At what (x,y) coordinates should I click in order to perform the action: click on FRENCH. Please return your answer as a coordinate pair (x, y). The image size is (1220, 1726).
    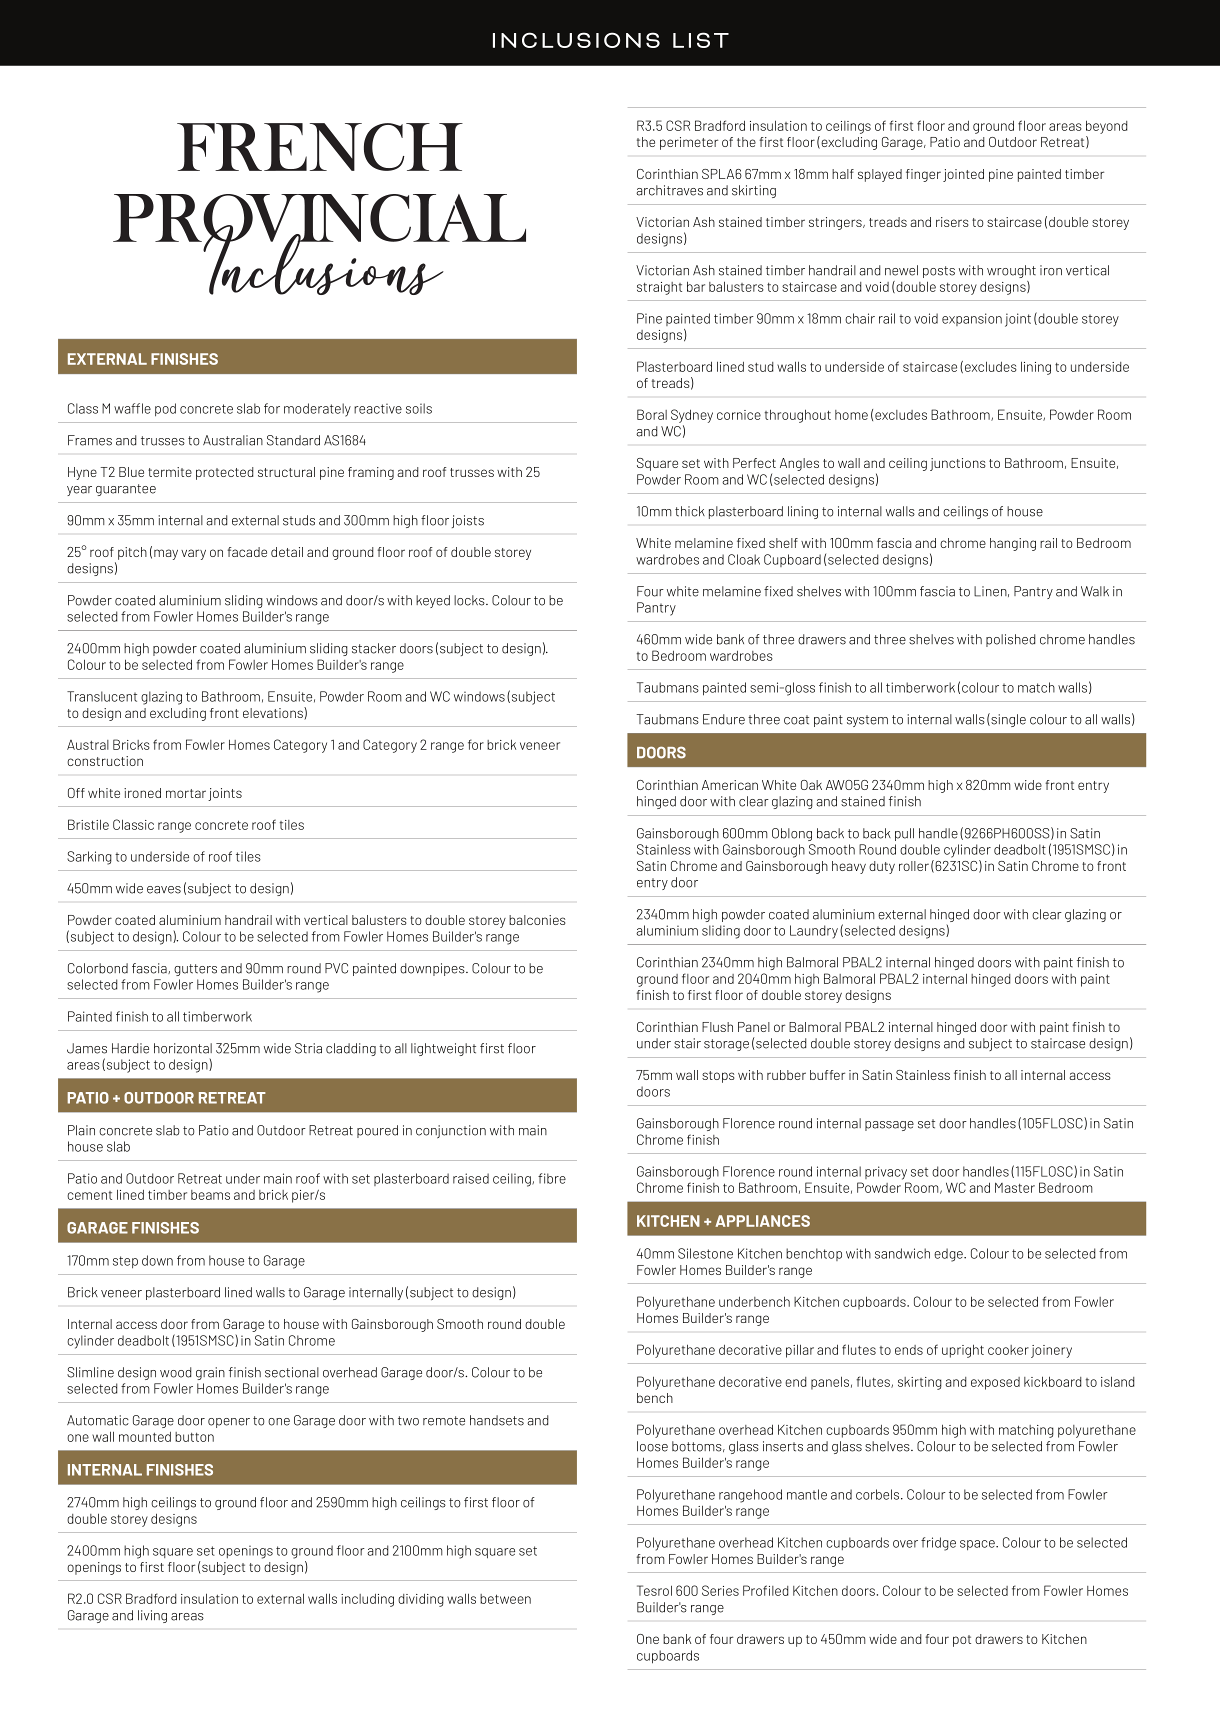
    Looking at the image, I should click on (320, 147).
